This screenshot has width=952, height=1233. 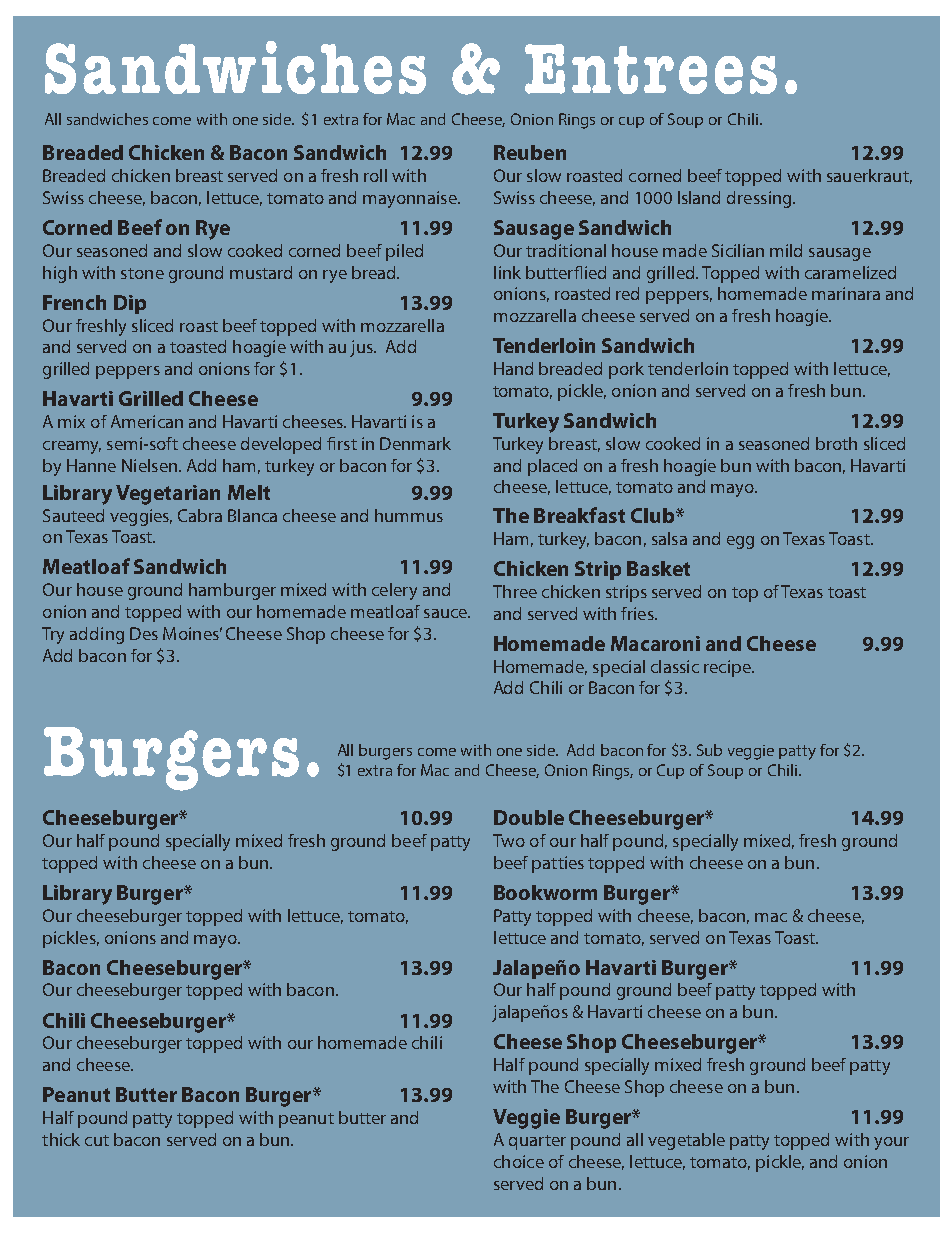 I want to click on Reuben, so click(x=530, y=152).
